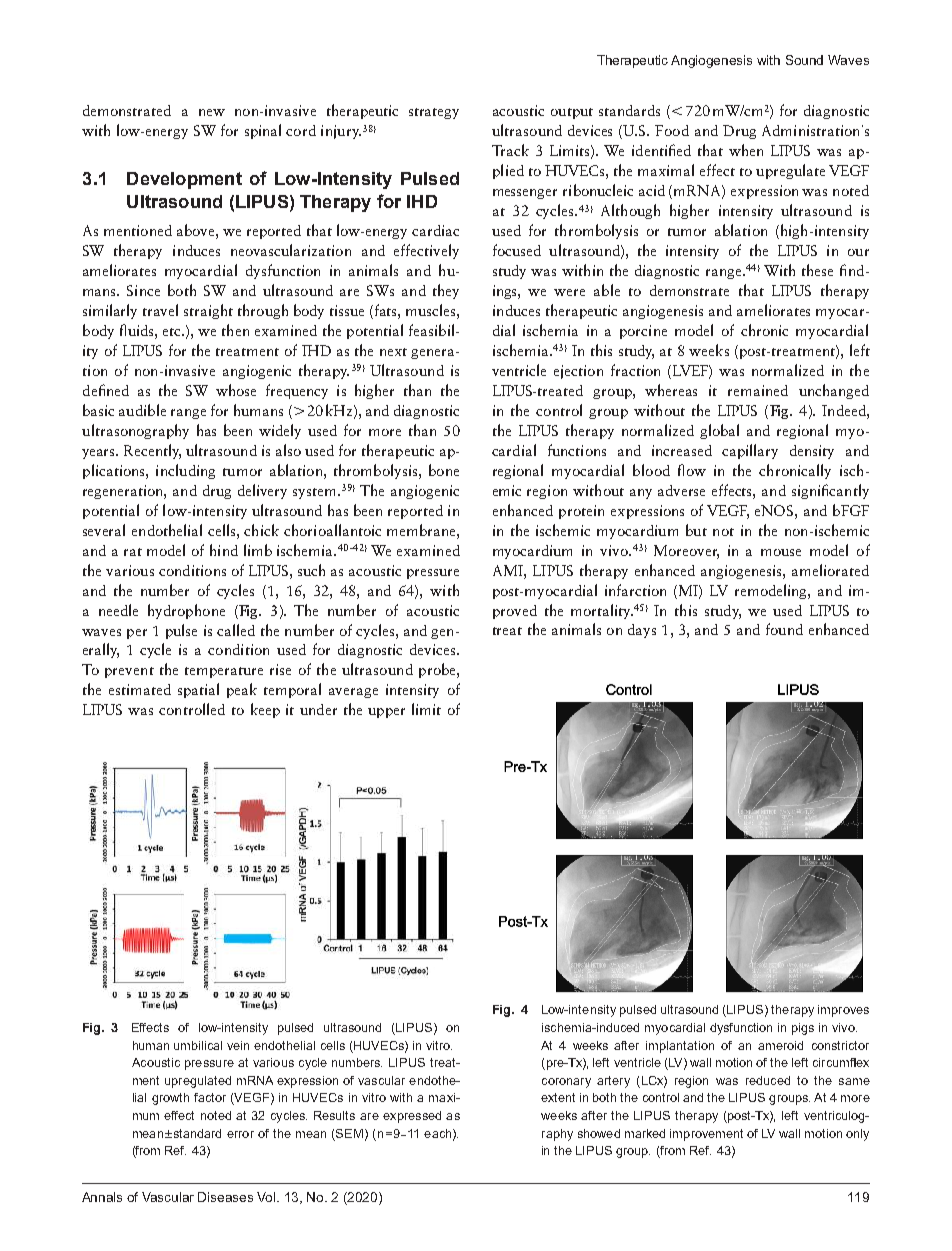  Describe the element at coordinates (386, 713) in the document. I see `upper` at that location.
